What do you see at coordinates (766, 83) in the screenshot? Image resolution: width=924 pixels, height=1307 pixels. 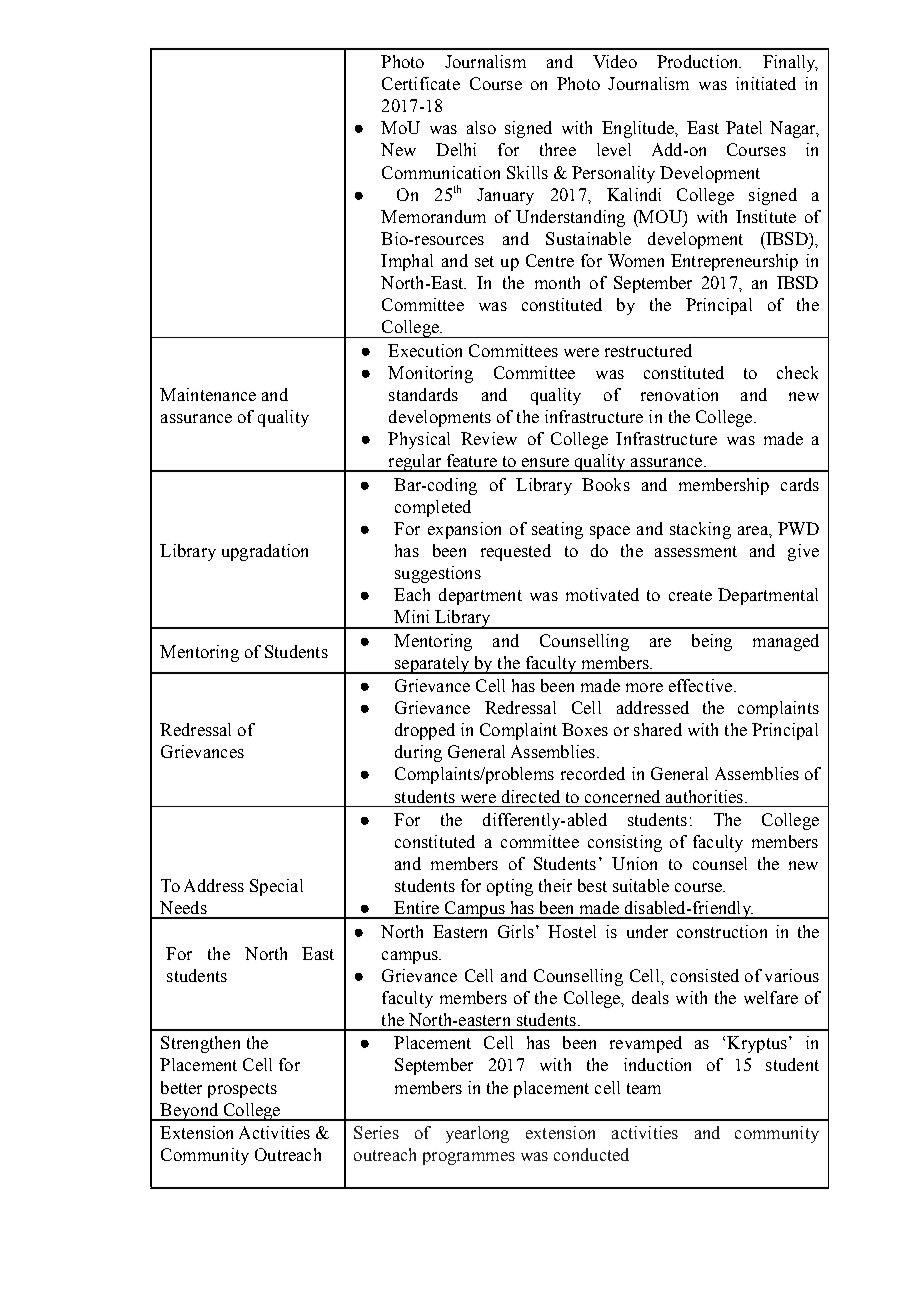 I see `initiated` at bounding box center [766, 83].
